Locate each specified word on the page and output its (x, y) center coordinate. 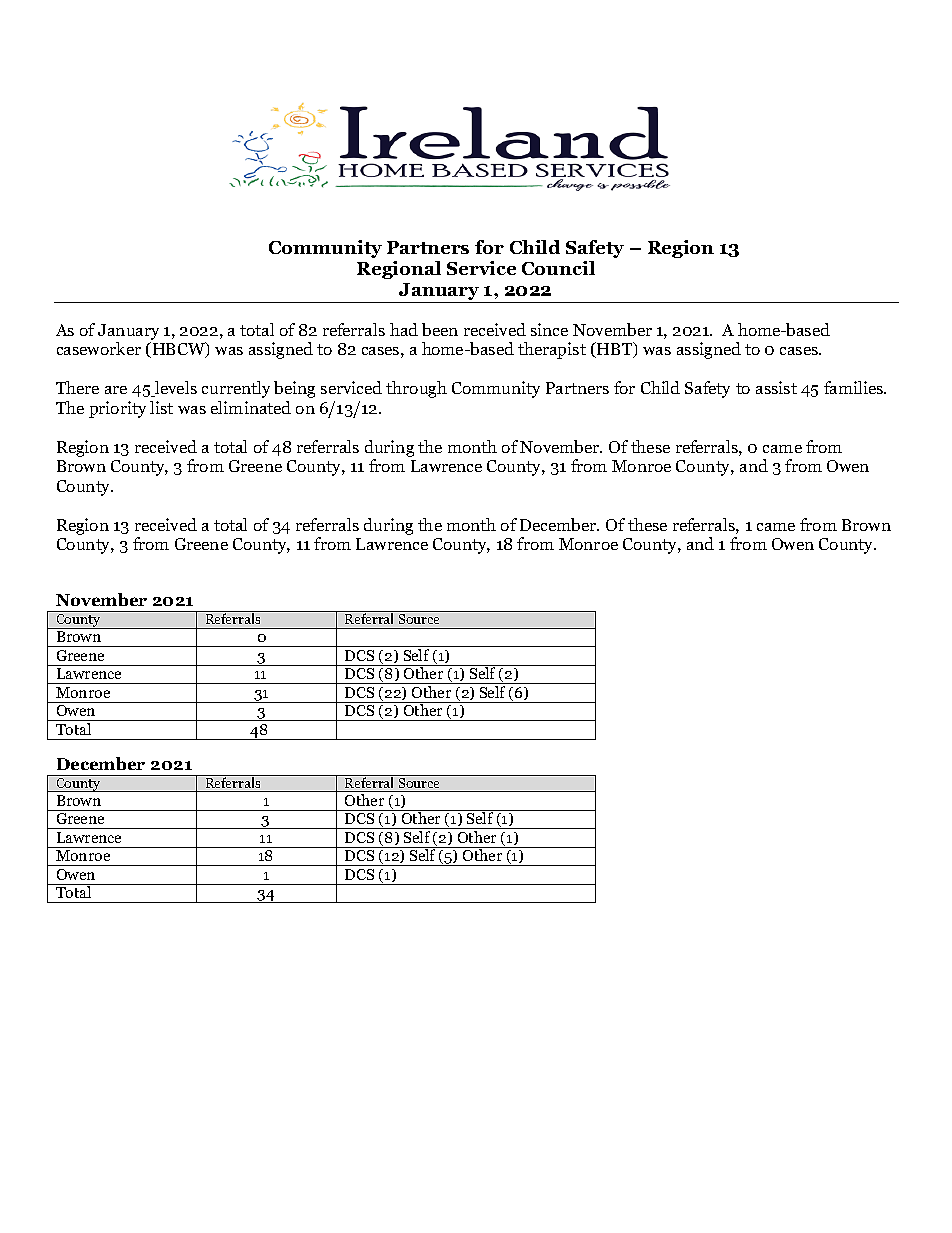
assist (776, 387)
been (440, 329)
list (161, 407)
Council (558, 268)
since (549, 329)
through (416, 389)
